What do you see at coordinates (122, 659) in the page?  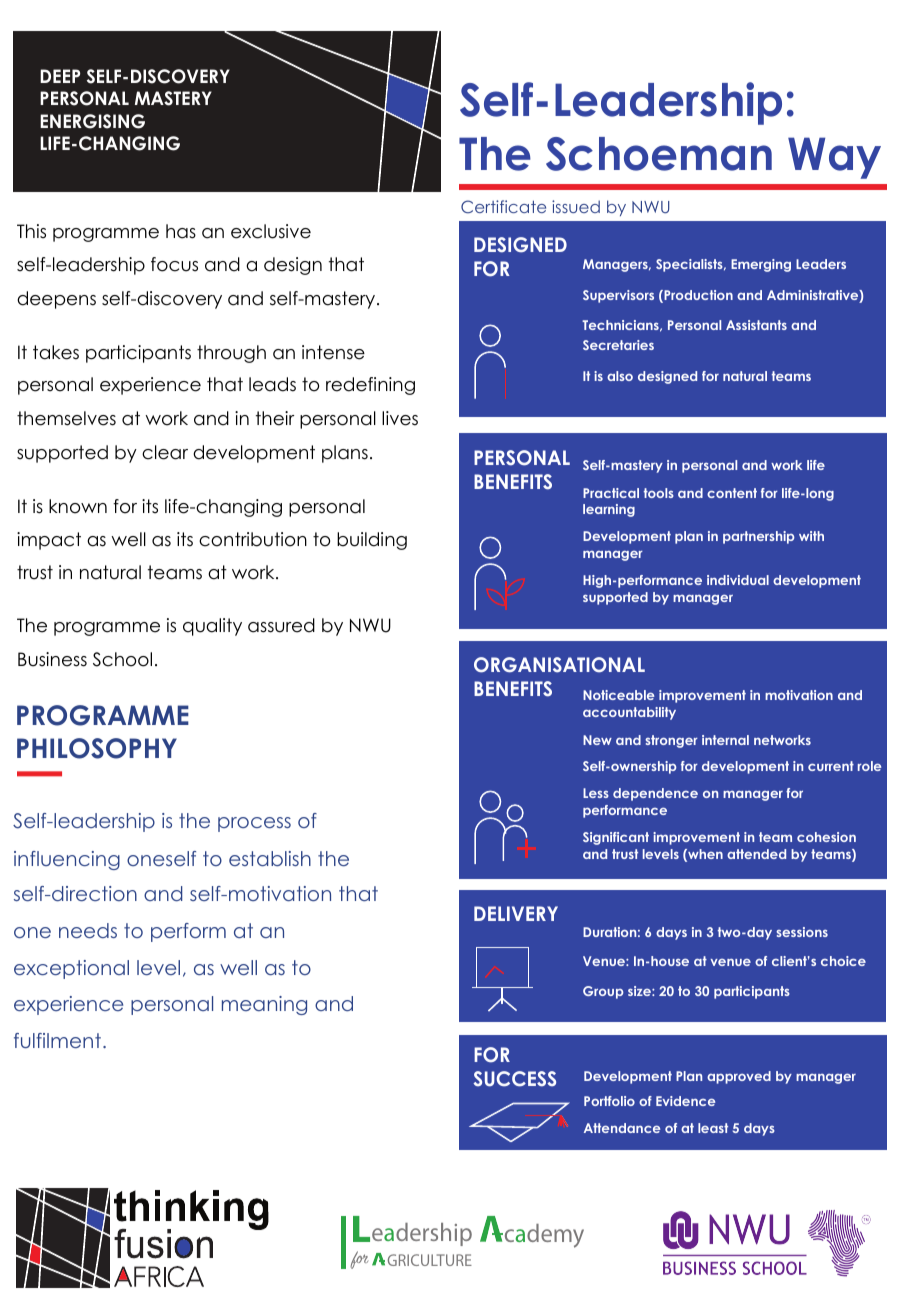 I see `School` at bounding box center [122, 659].
